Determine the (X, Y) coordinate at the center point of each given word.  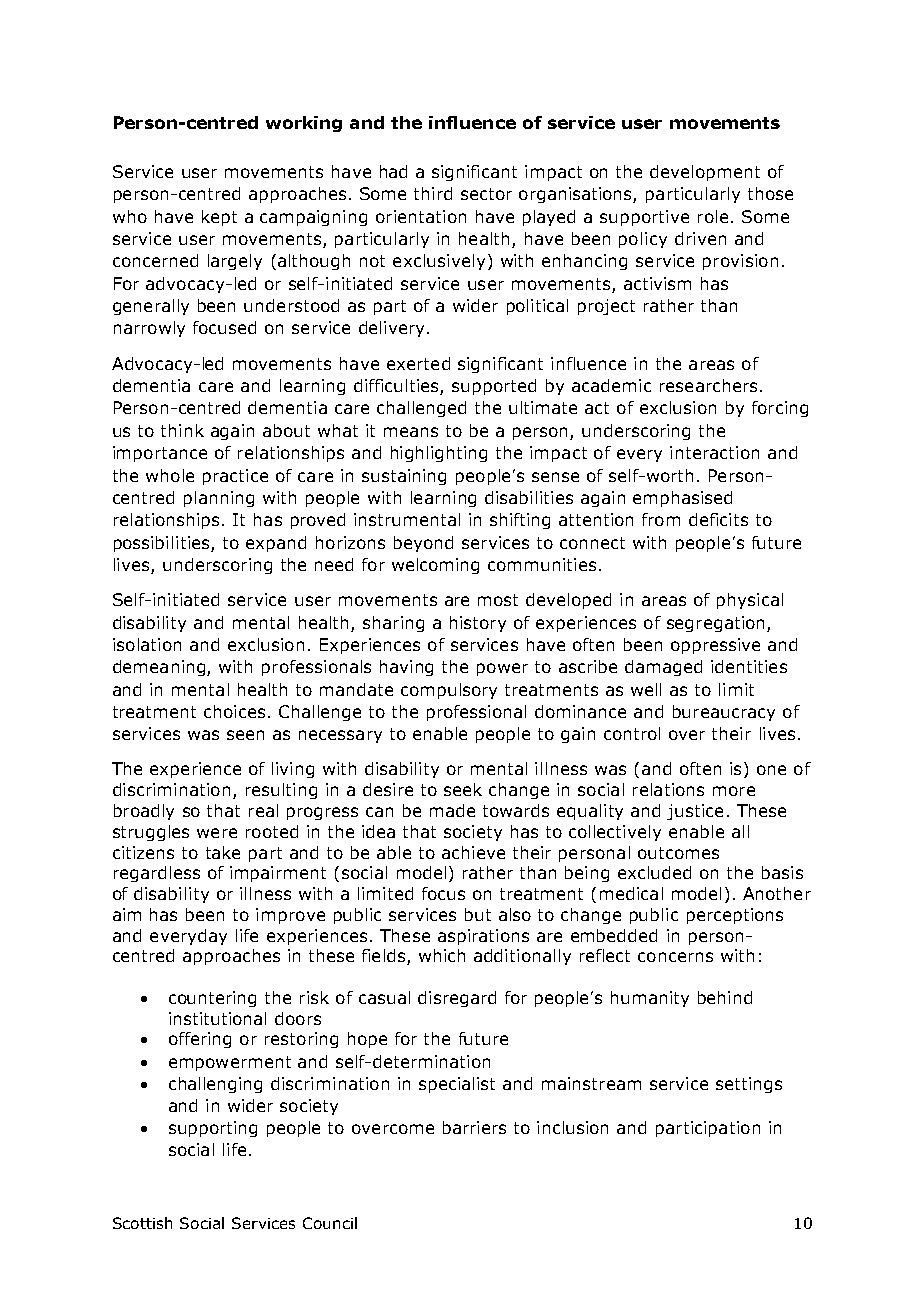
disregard (457, 999)
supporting (213, 1129)
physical (750, 601)
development (705, 173)
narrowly (149, 329)
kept (219, 218)
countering (212, 999)
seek (463, 789)
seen (245, 735)
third (433, 193)
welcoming (435, 566)
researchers (708, 385)
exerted (418, 363)
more (734, 791)
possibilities (163, 544)
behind (725, 997)
